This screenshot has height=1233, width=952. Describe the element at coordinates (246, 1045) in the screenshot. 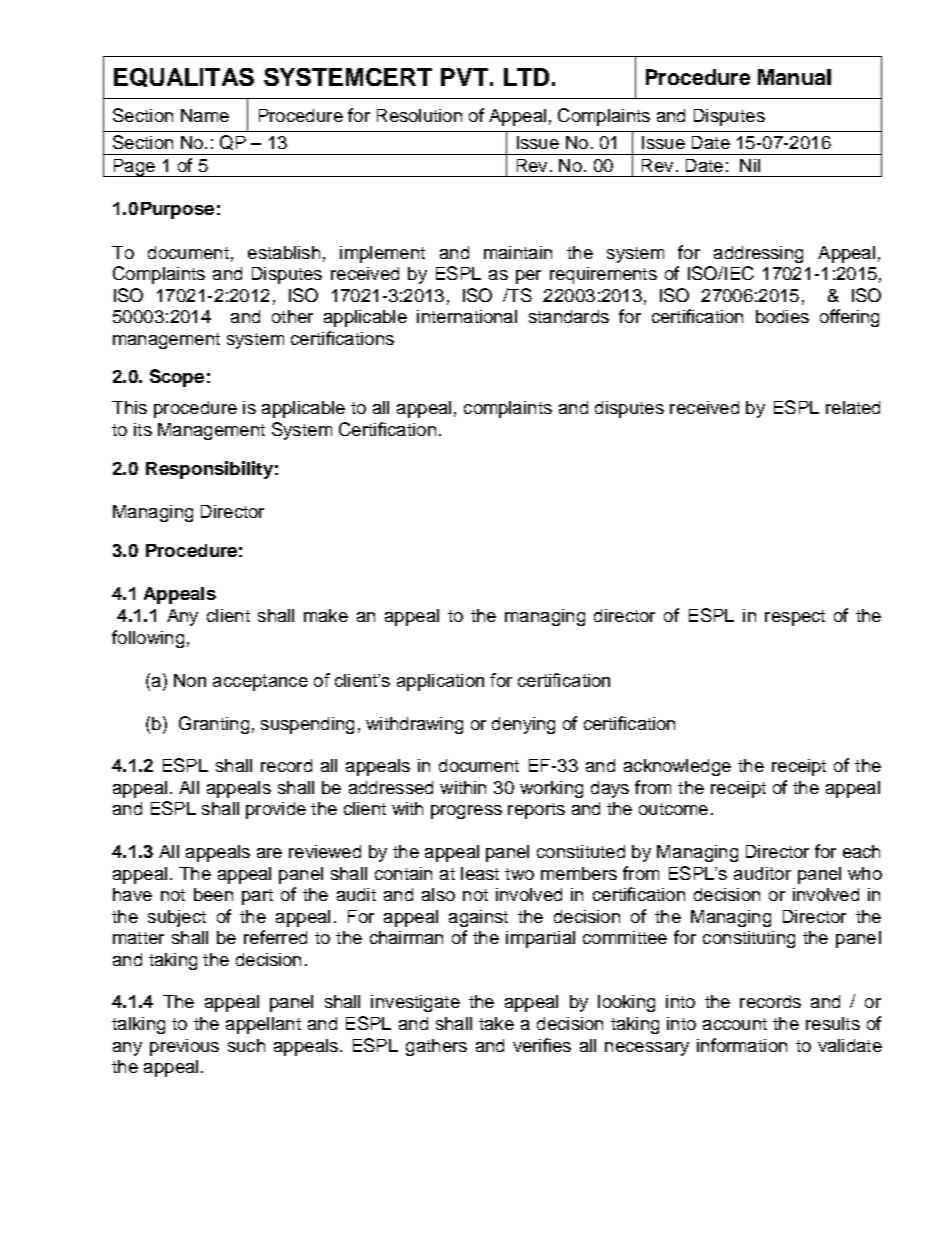

I see `such` at that location.
